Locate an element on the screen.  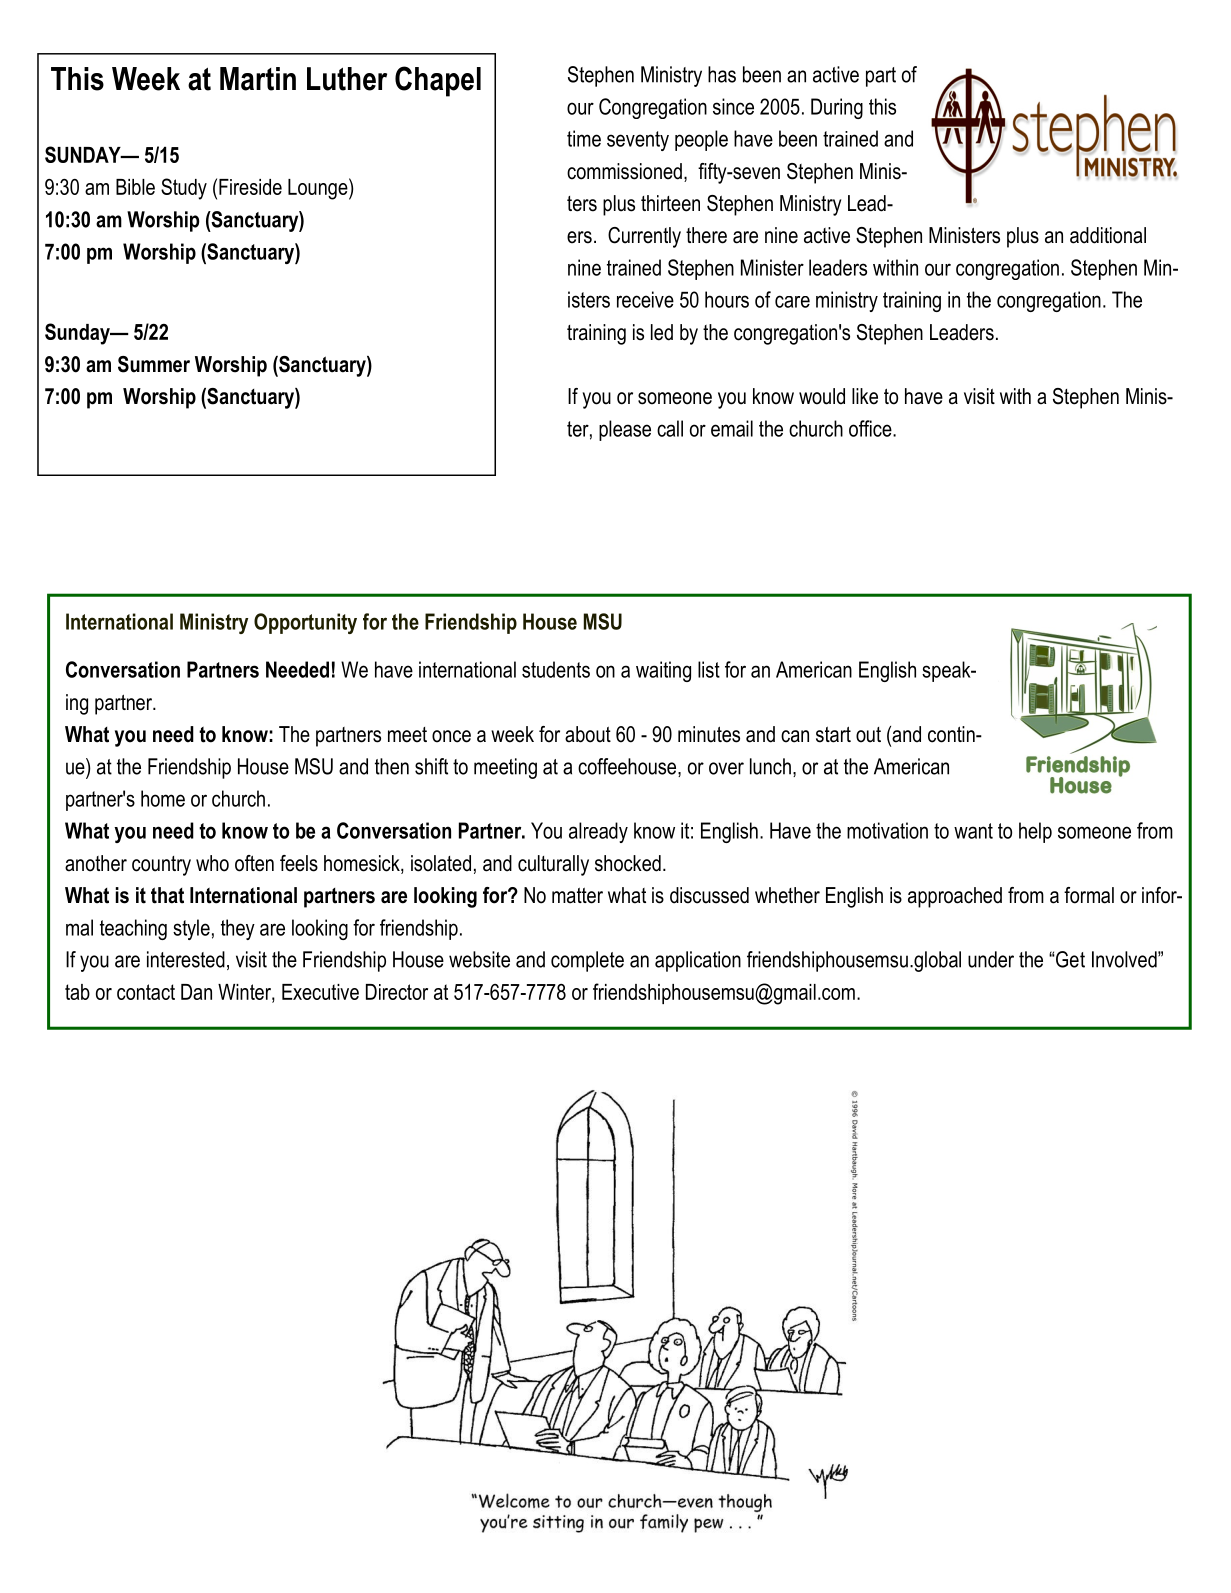
complete is located at coordinates (587, 961).
